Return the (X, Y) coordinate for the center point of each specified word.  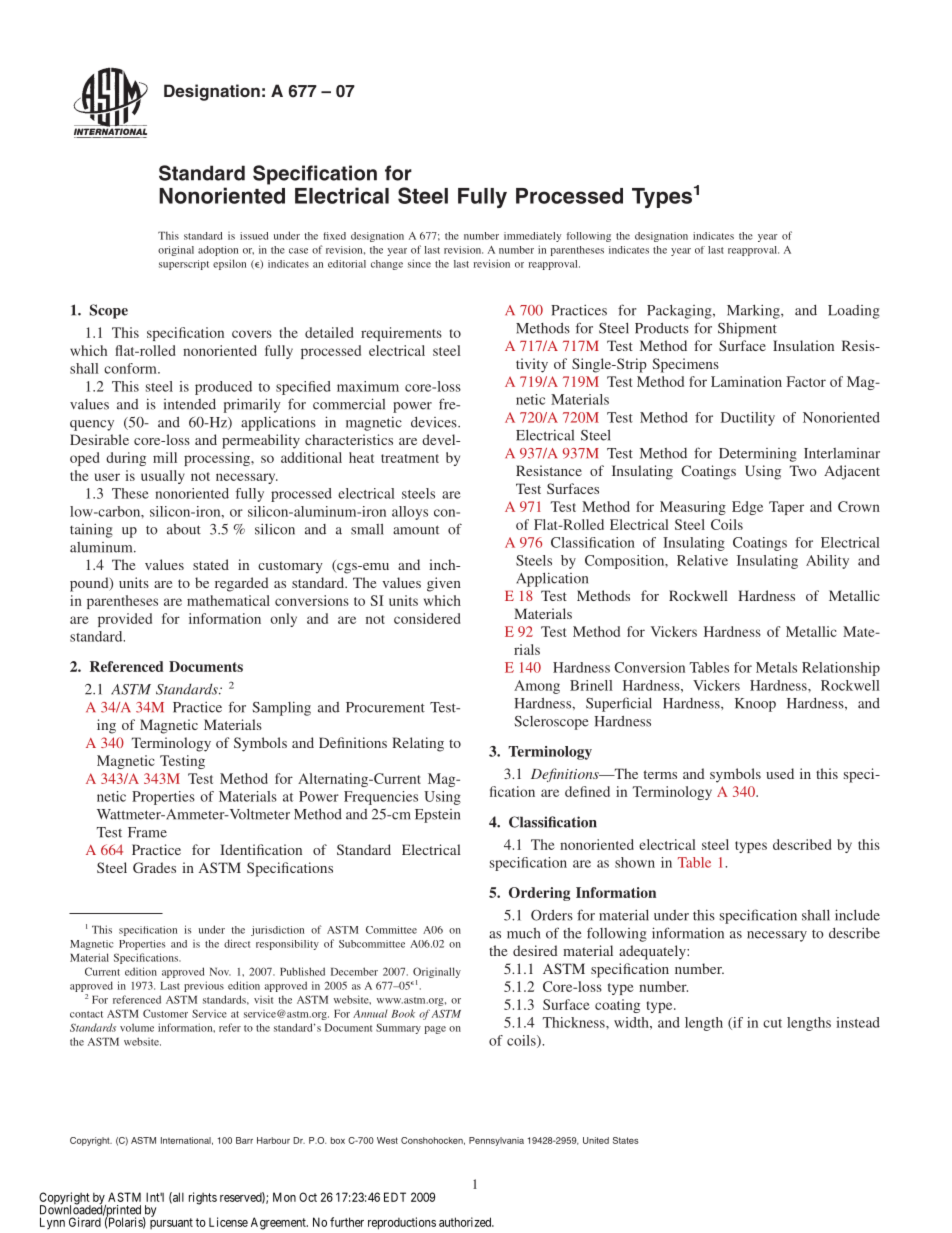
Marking (754, 312)
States (626, 1140)
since (419, 263)
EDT (395, 1197)
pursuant (171, 1223)
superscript (184, 265)
